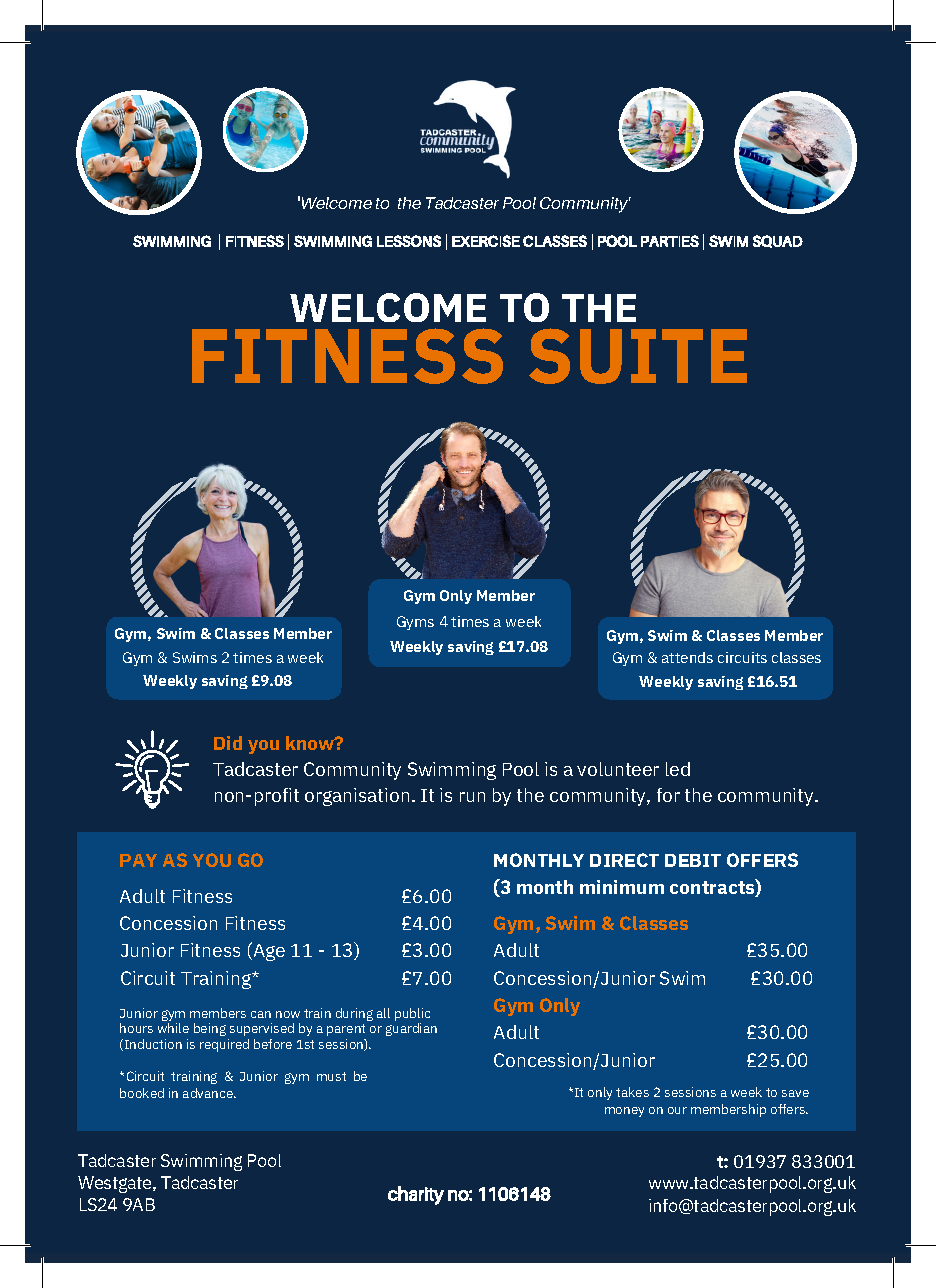 This image has width=936, height=1288. What do you see at coordinates (472, 797) in the image?
I see `run` at bounding box center [472, 797].
